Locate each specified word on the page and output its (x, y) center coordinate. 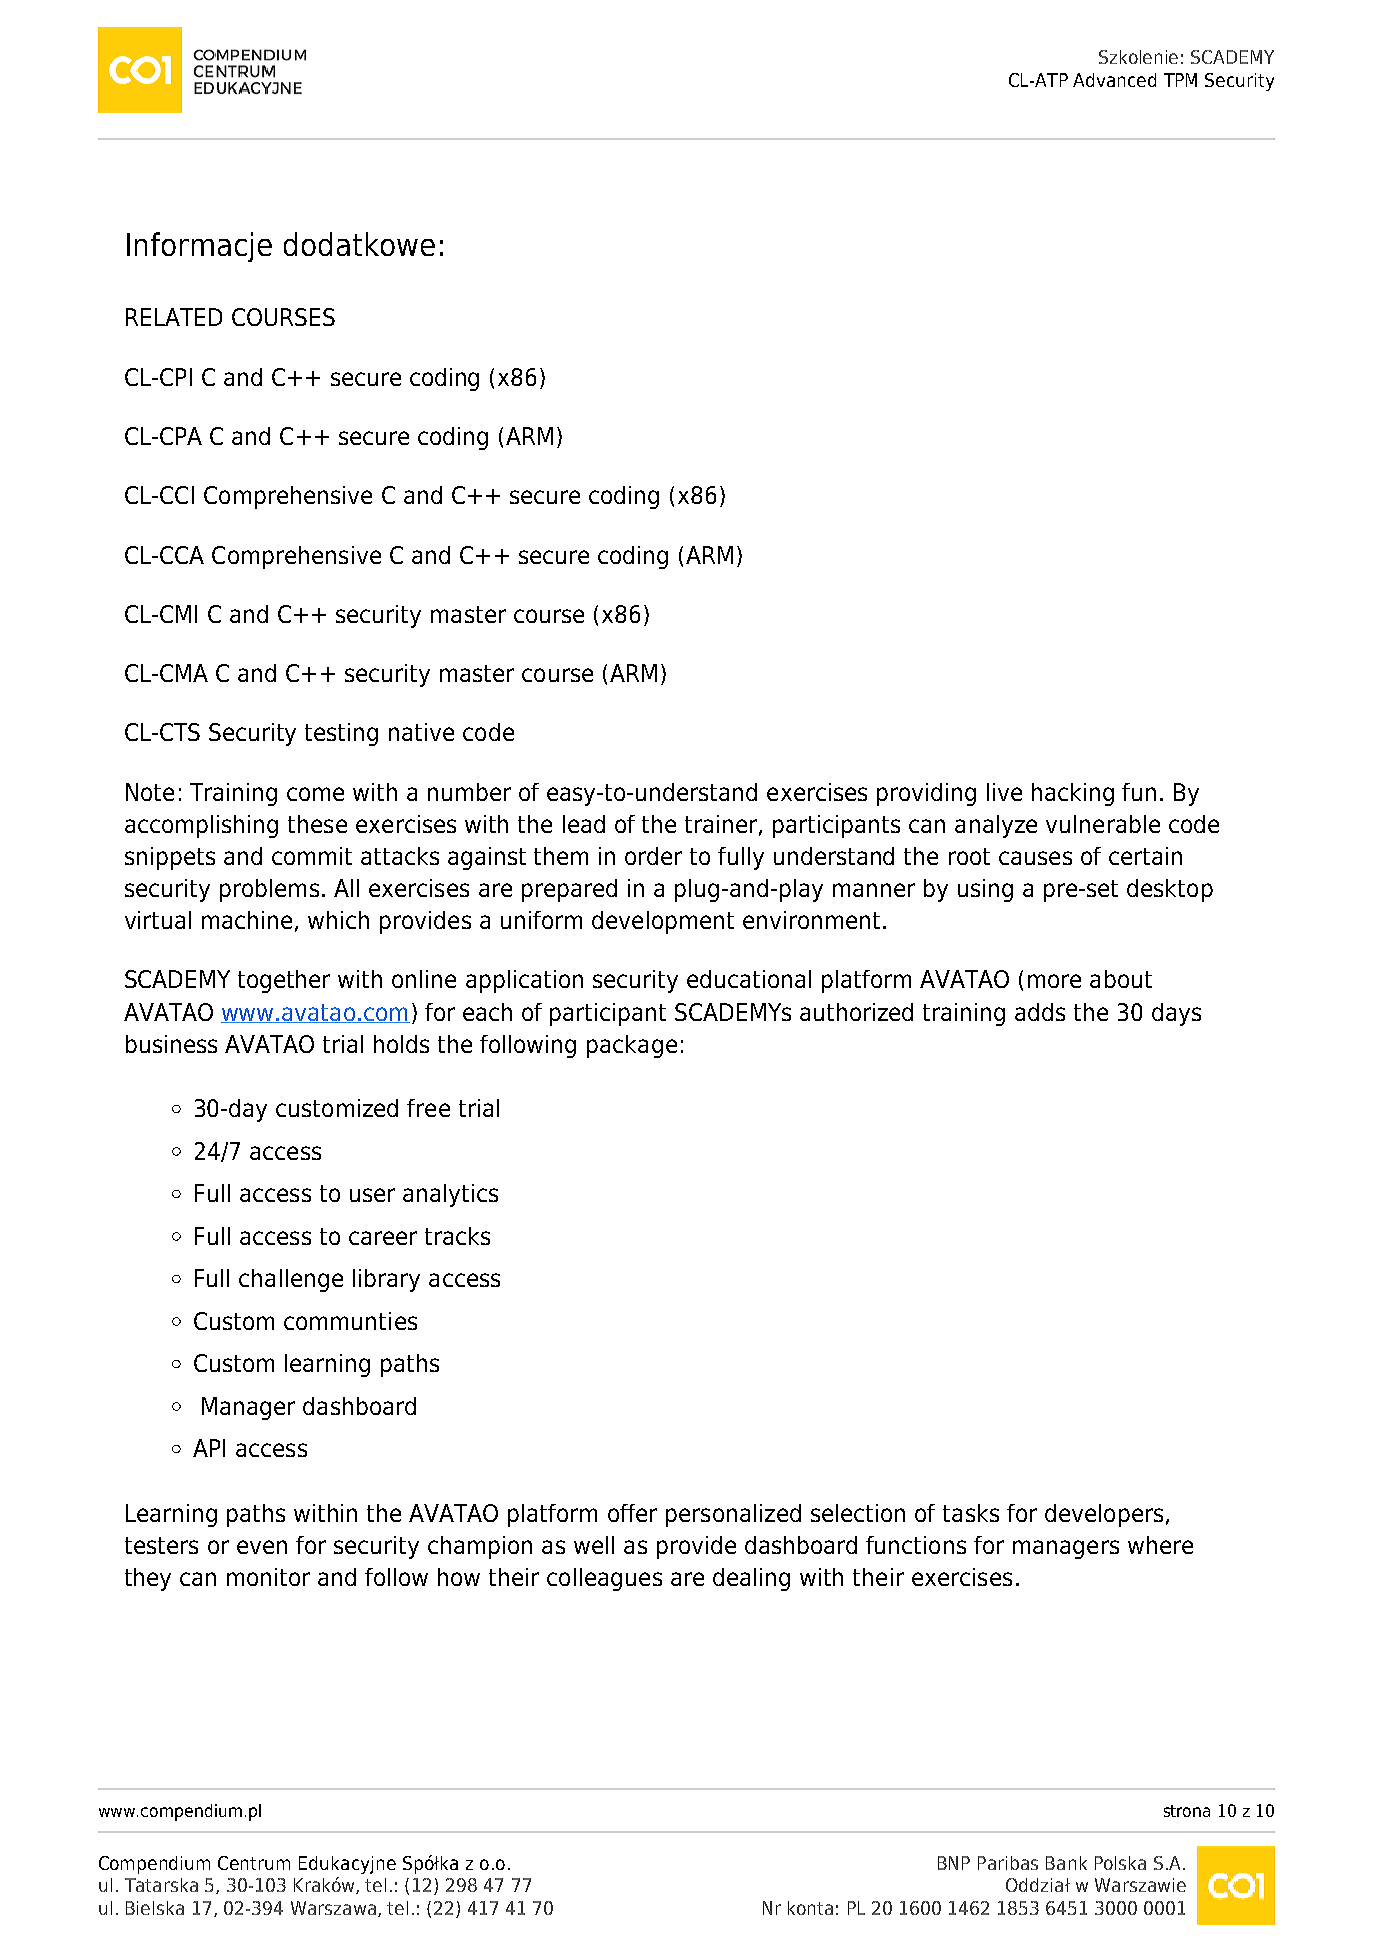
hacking (1073, 794)
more (1054, 981)
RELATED (174, 317)
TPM (1180, 80)
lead (584, 824)
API (209, 1448)
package (632, 1046)
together (284, 981)
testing (341, 734)
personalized (733, 1515)
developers (1104, 1515)
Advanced (1114, 80)
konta (810, 1908)
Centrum (254, 1863)
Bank (1066, 1863)
